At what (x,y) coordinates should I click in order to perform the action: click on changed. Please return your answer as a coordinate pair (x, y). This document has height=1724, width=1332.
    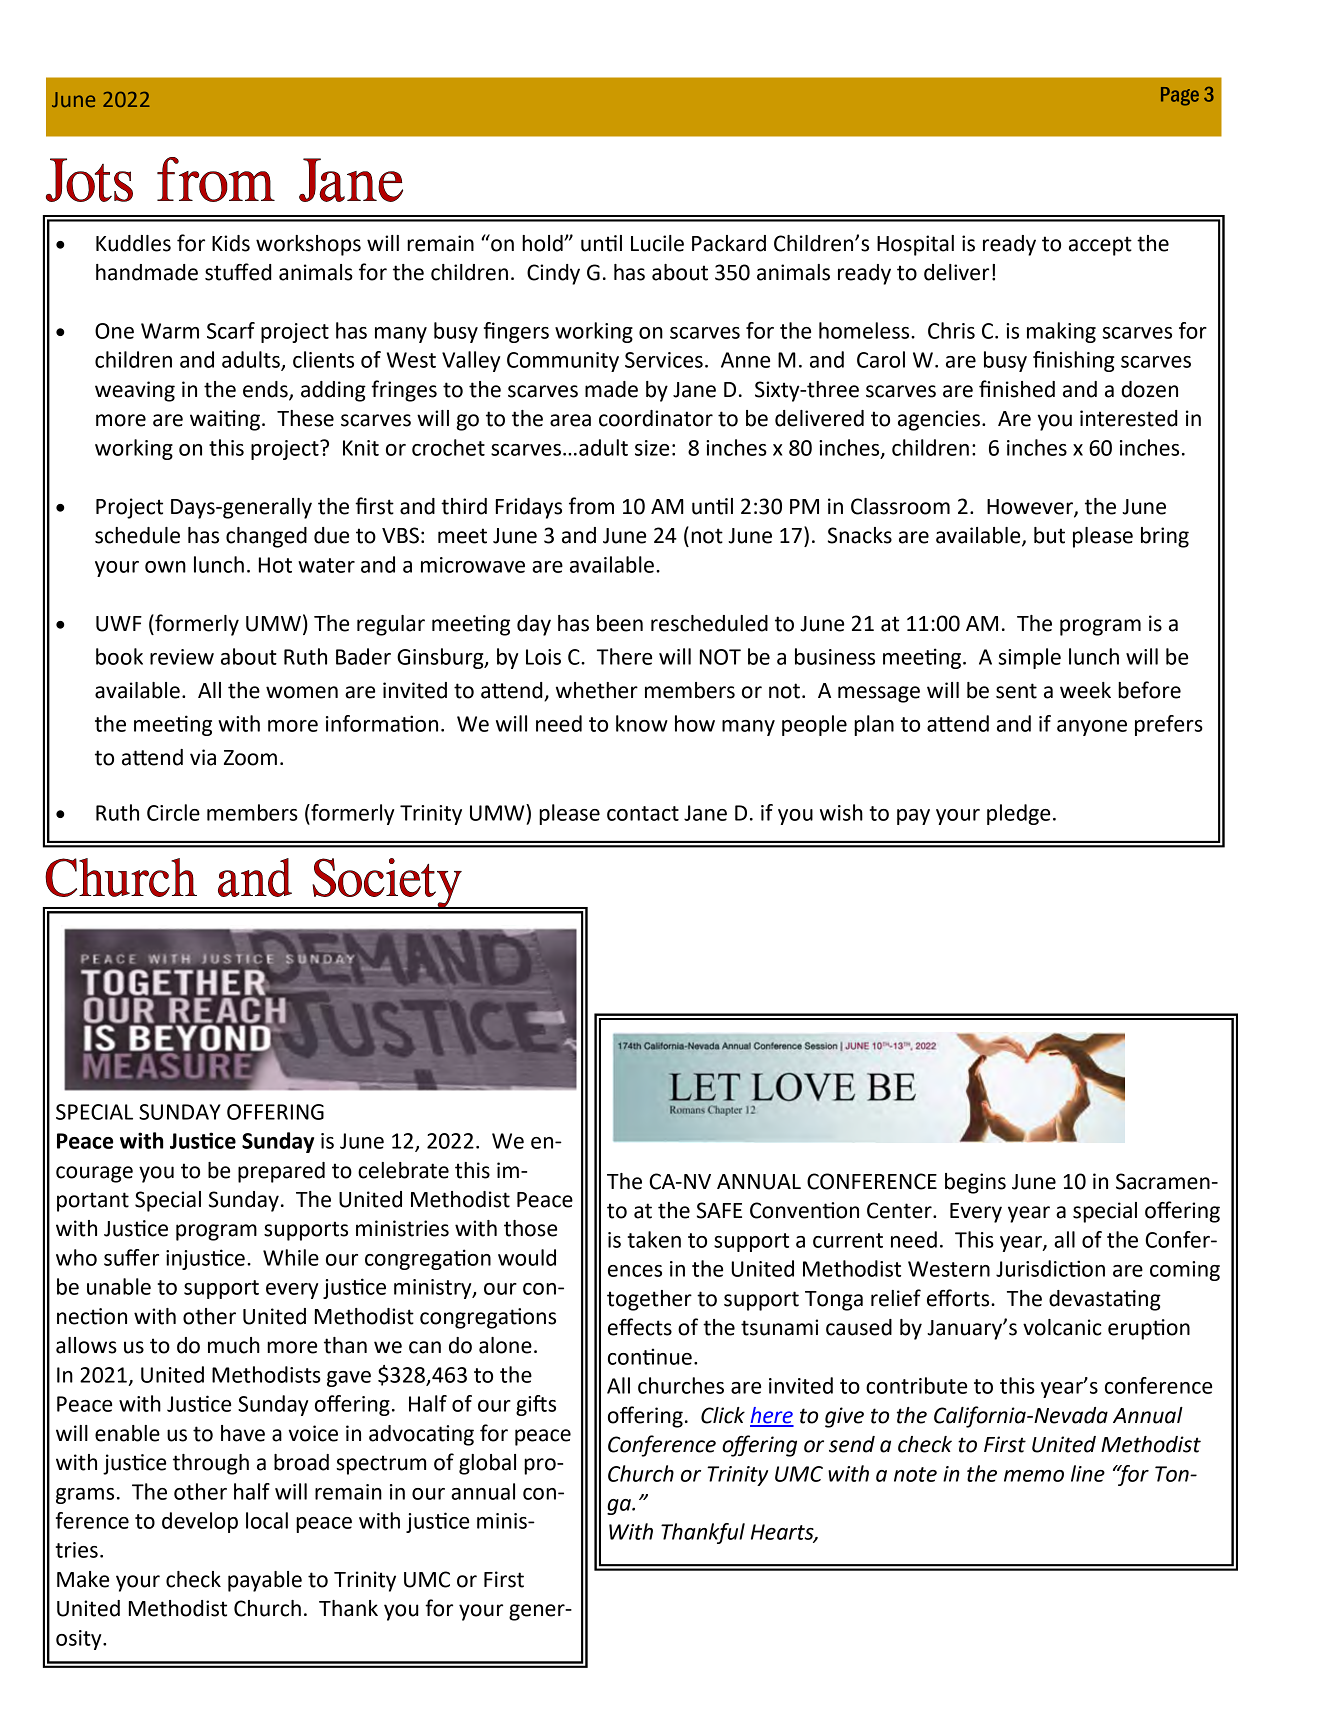
    Looking at the image, I should click on (266, 537).
